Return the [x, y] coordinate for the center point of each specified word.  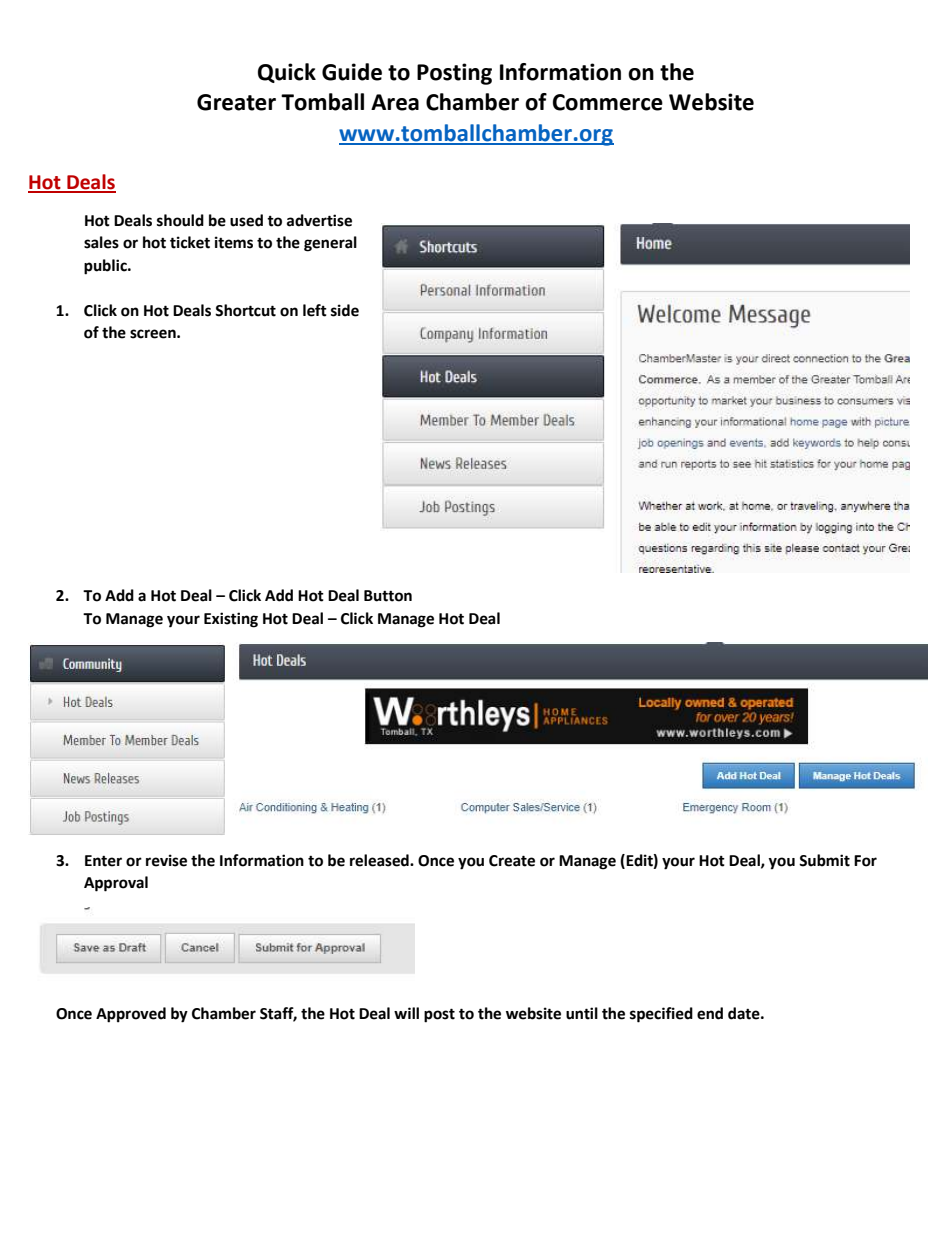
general [330, 244]
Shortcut [245, 310]
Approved [131, 1015]
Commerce [608, 102]
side [345, 310]
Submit [824, 860]
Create [512, 861]
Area [395, 102]
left [315, 310]
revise [166, 860]
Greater [236, 102]
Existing [231, 620]
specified [661, 1015]
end [710, 1013]
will [406, 1013]
